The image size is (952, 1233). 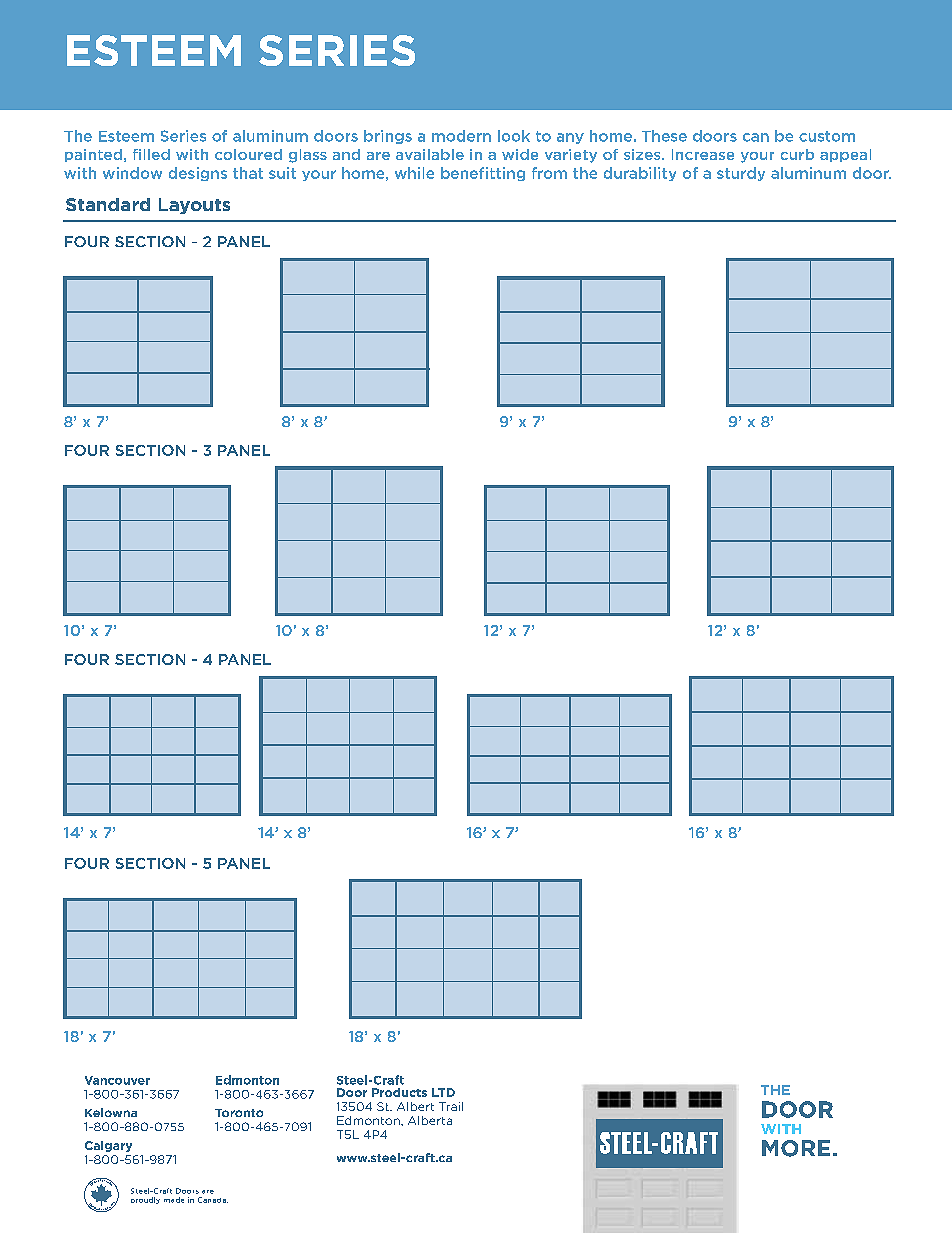 I want to click on proudly, so click(x=145, y=1200).
